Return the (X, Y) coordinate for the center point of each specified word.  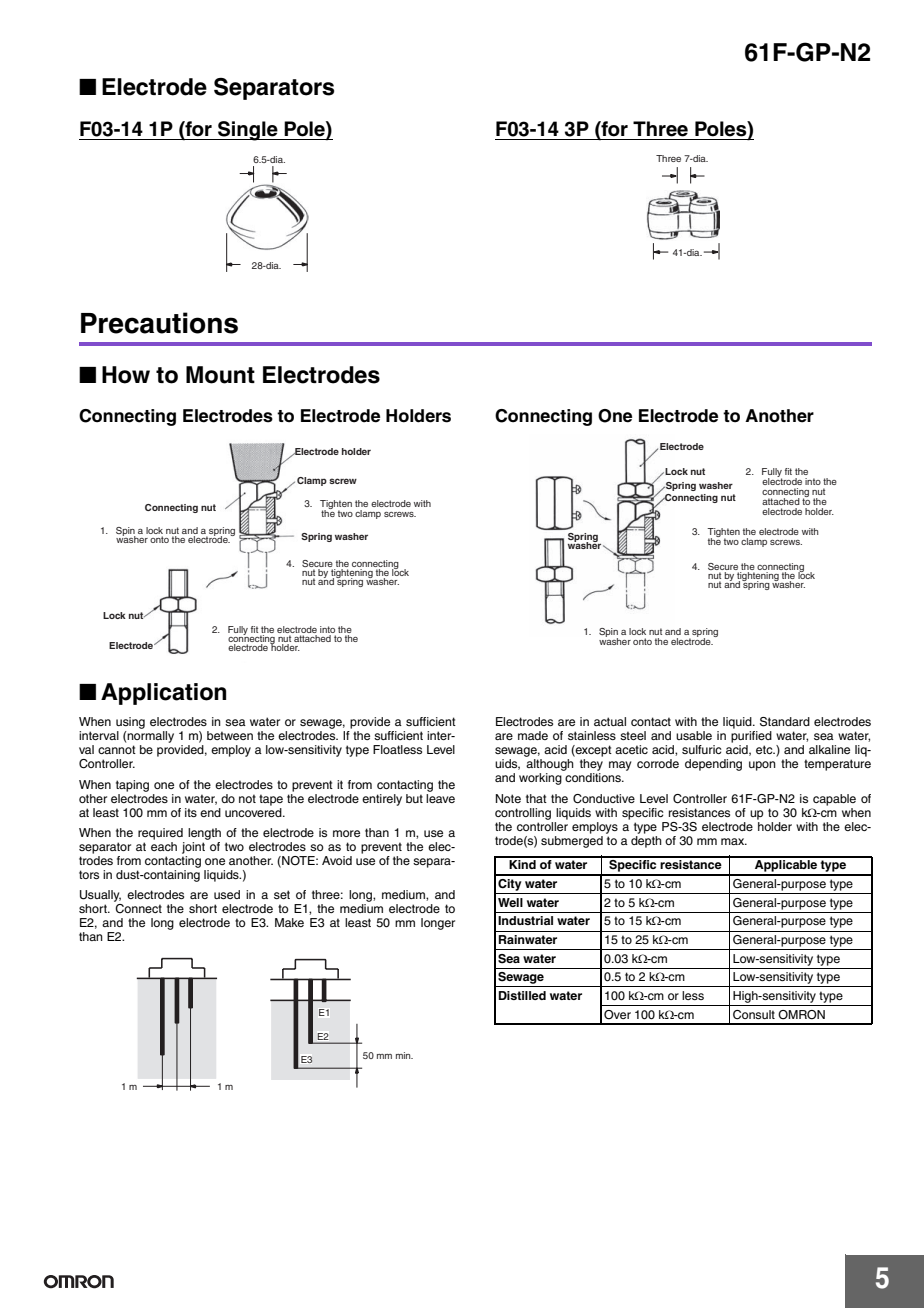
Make (289, 922)
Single (248, 131)
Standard (785, 722)
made (533, 735)
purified (751, 737)
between (230, 735)
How (126, 375)
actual (610, 721)
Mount (220, 375)
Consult (754, 1015)
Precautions (159, 323)
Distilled (522, 995)
